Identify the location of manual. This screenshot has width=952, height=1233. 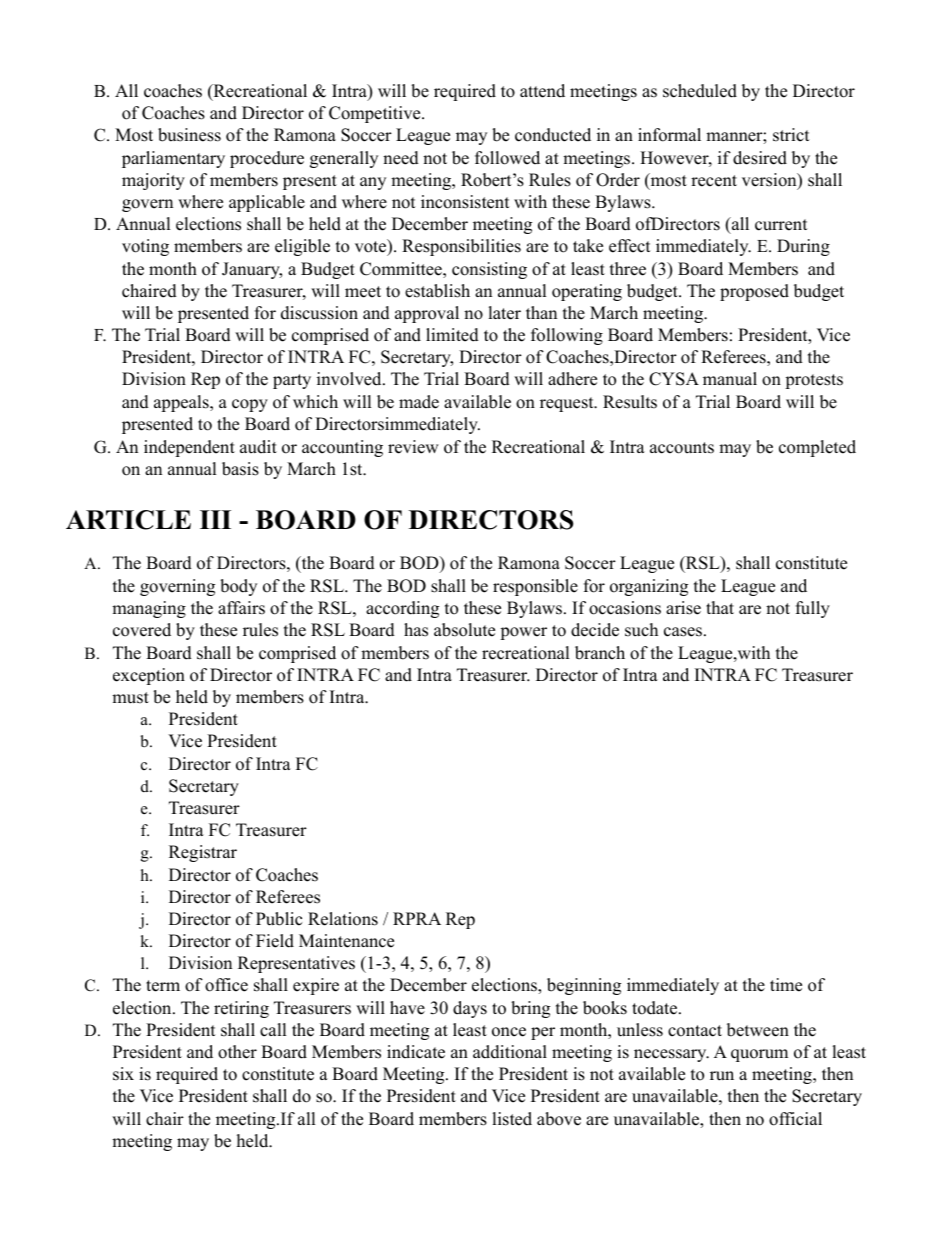
(730, 379).
